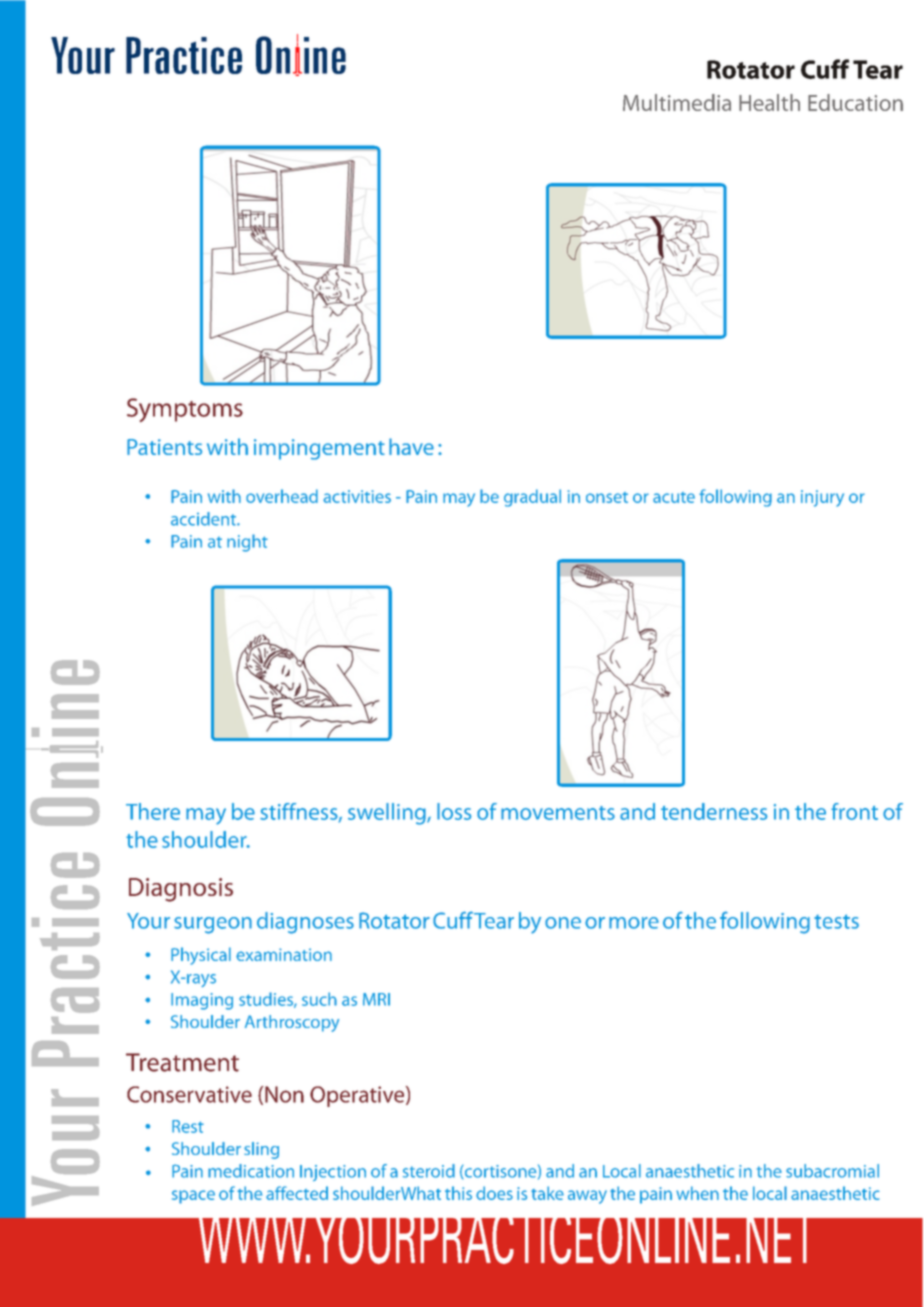 This screenshot has height=1307, width=924. What do you see at coordinates (822, 498) in the screenshot?
I see `injury` at bounding box center [822, 498].
